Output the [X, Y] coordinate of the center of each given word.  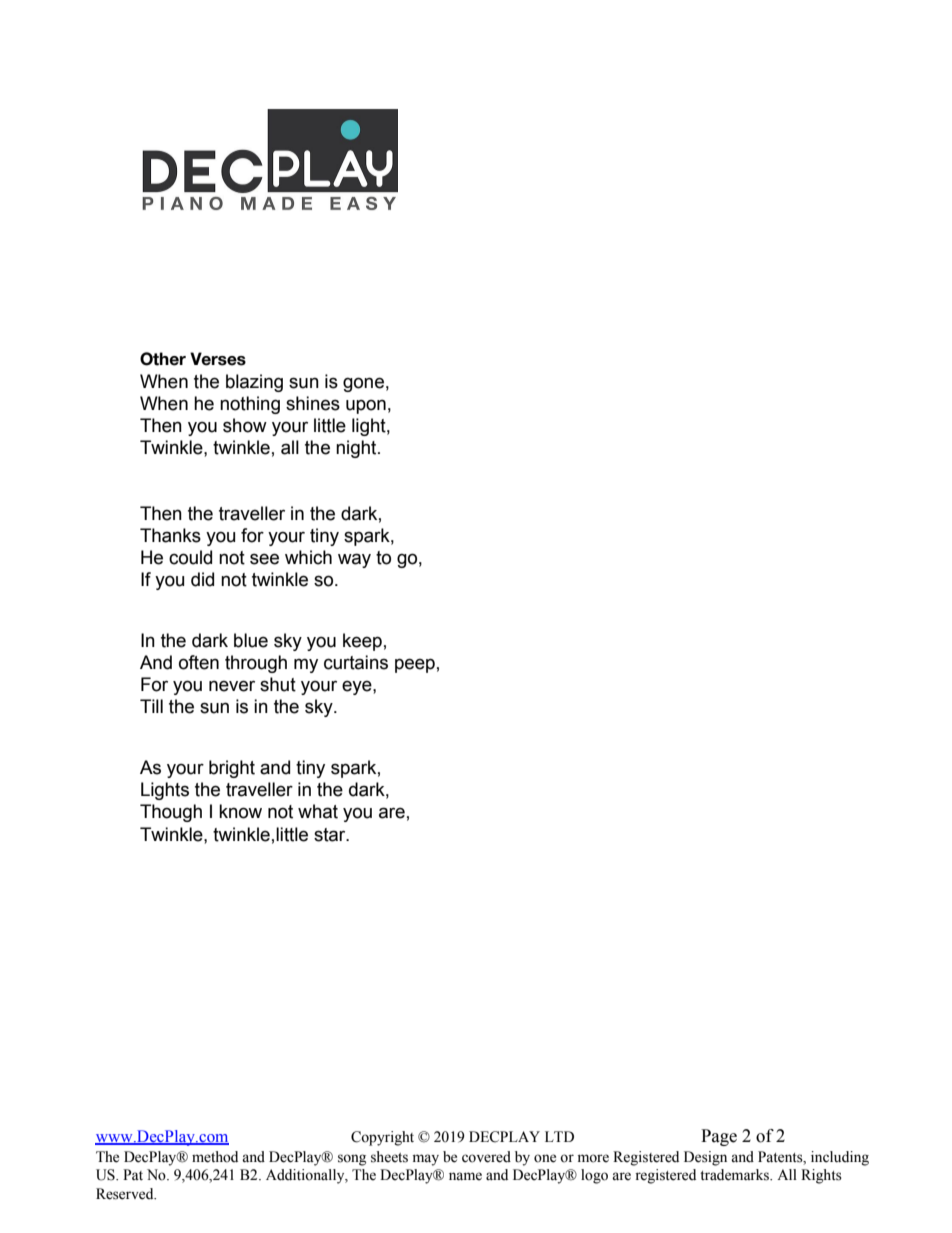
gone [363, 384]
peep [415, 665]
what [318, 811]
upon [366, 406]
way [354, 560]
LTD [559, 1136]
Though [171, 813]
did [202, 579]
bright [232, 769]
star [331, 835]
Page [719, 1137]
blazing [254, 383]
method [215, 1157]
